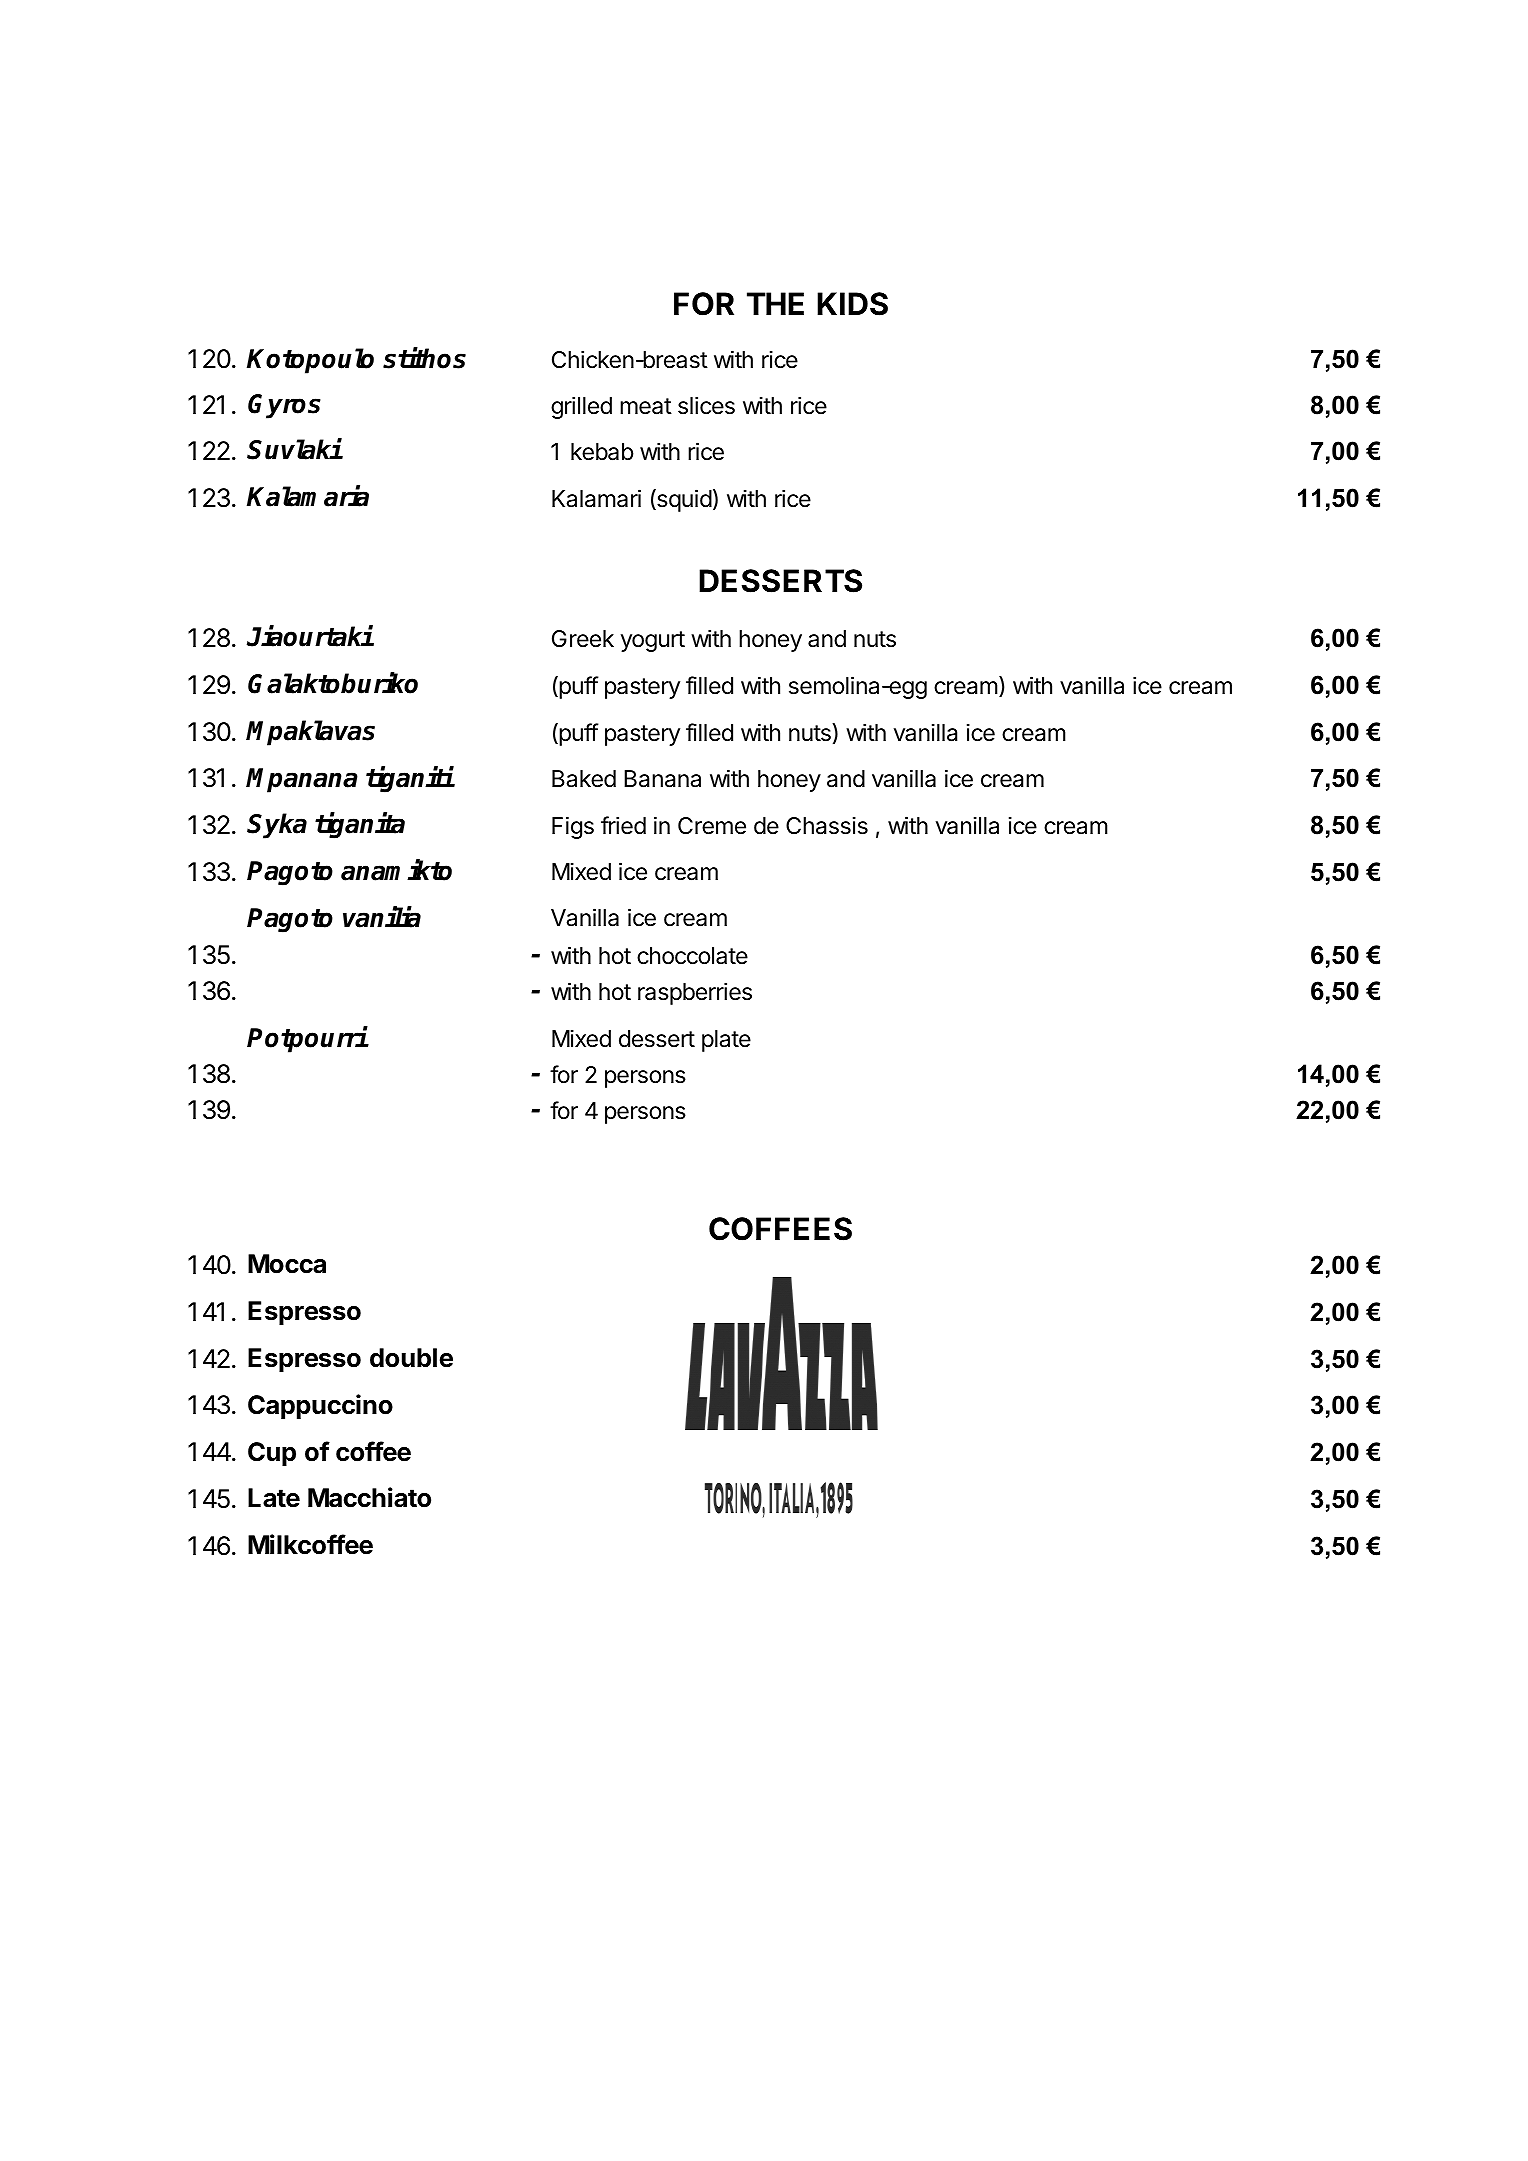 The image size is (1528, 2161). I want to click on Creme, so click(712, 826).
